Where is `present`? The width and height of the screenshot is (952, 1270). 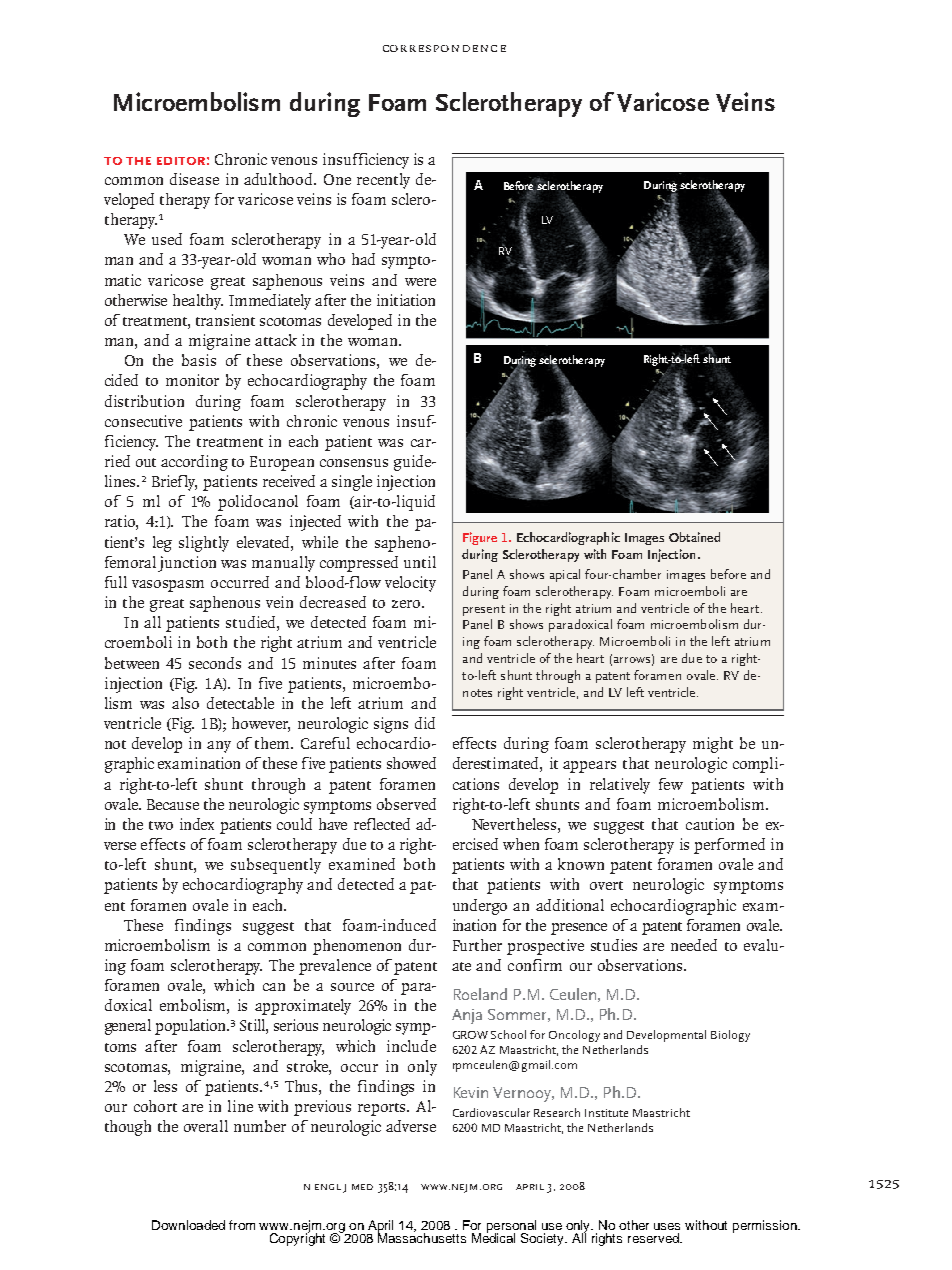 present is located at coordinates (484, 610).
